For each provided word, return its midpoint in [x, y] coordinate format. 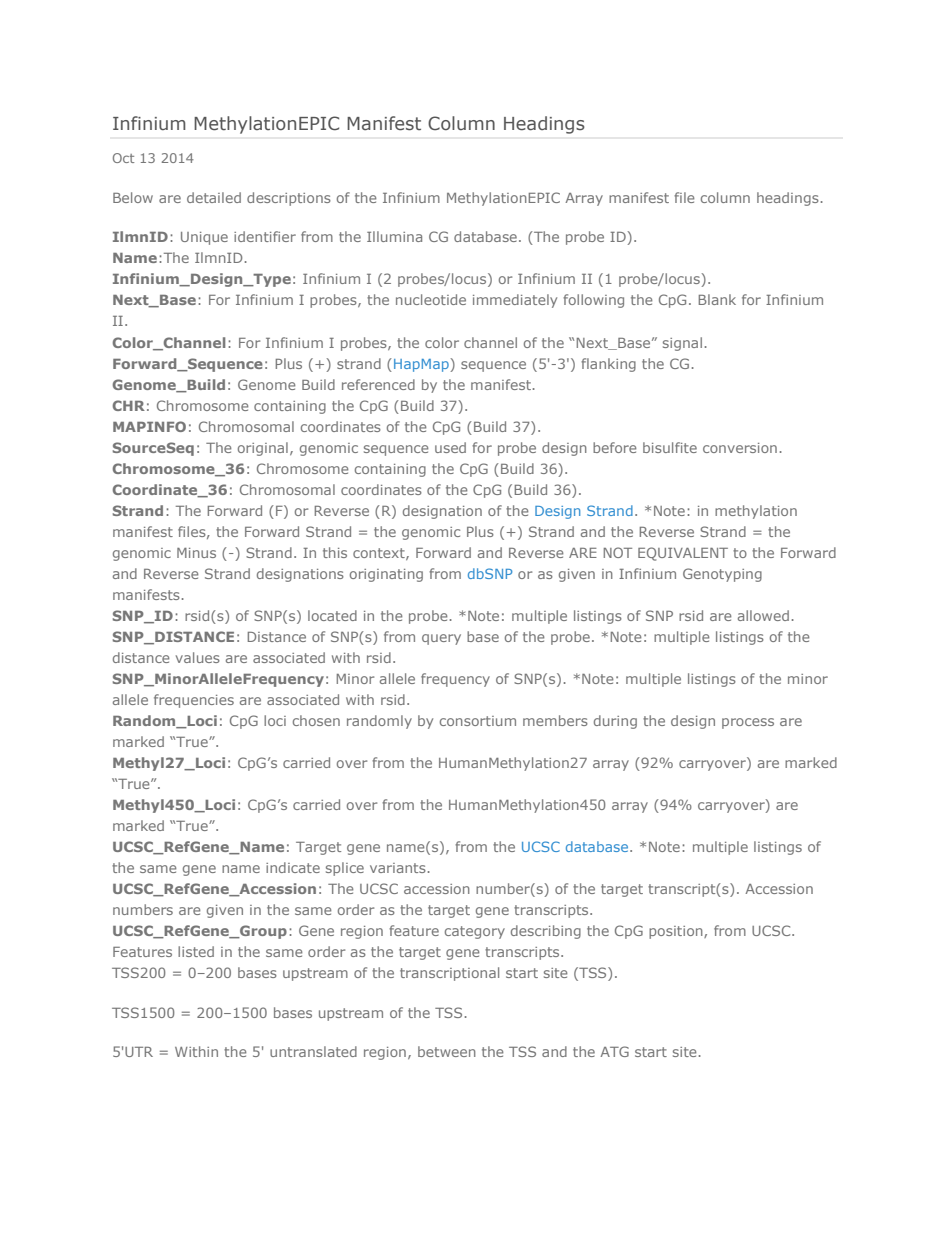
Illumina [394, 236]
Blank [717, 299]
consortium [478, 721]
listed [196, 951]
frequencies [194, 701]
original [263, 449]
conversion [740, 448]
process [748, 723]
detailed [214, 197]
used [450, 447]
